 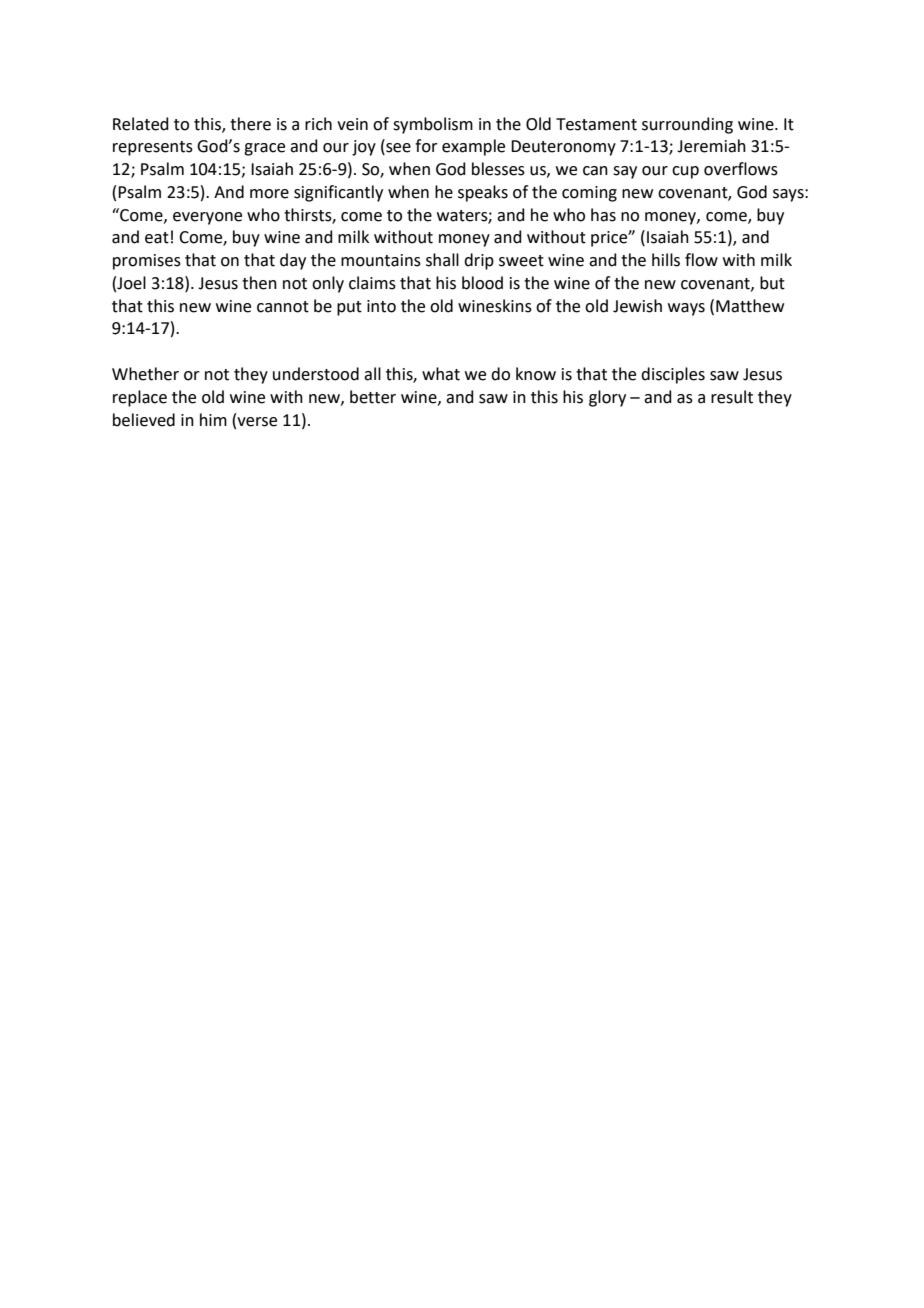 What do you see at coordinates (250, 124) in the screenshot?
I see `there` at bounding box center [250, 124].
